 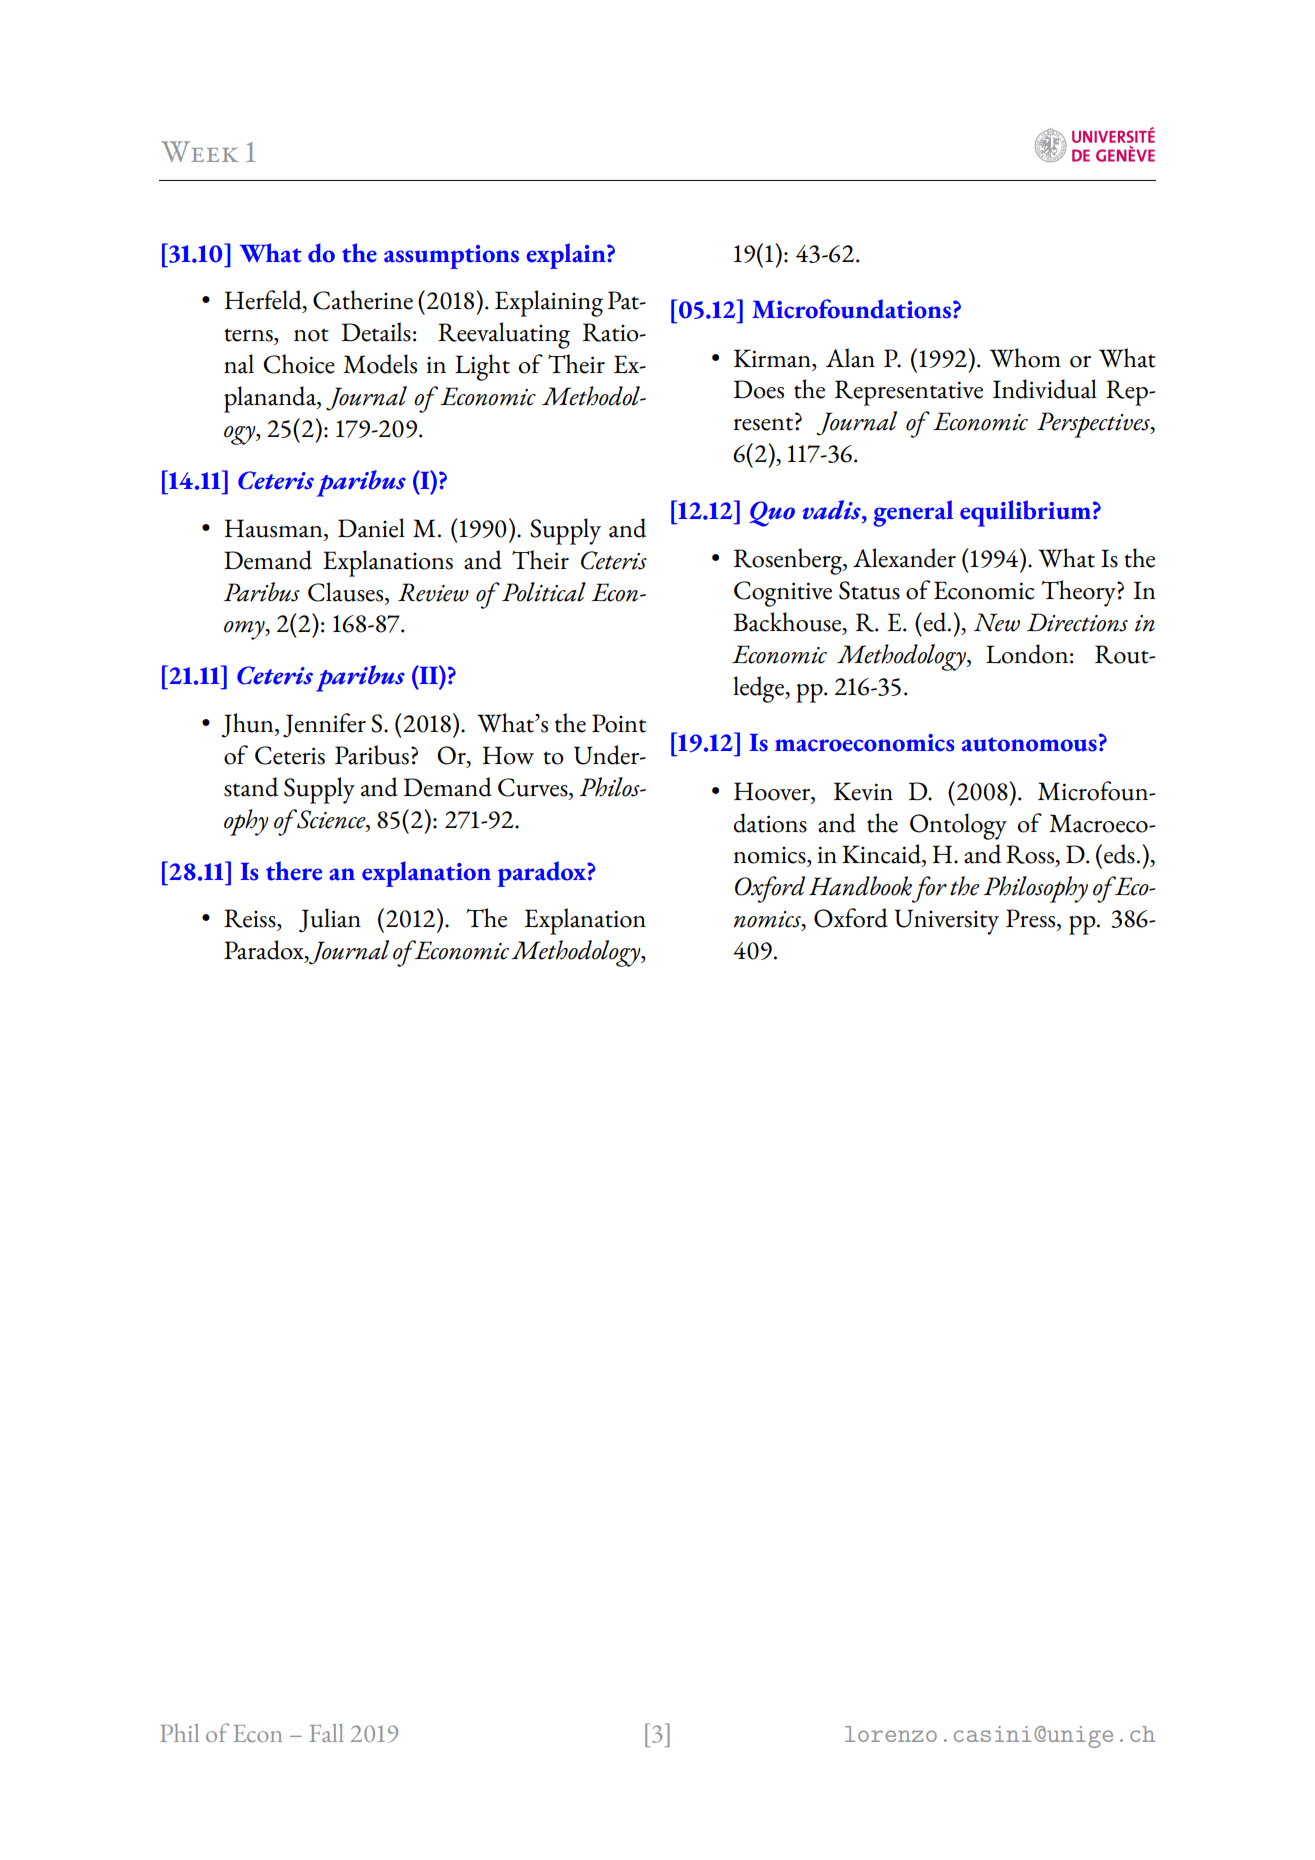 I want to click on Week, so click(x=199, y=151).
